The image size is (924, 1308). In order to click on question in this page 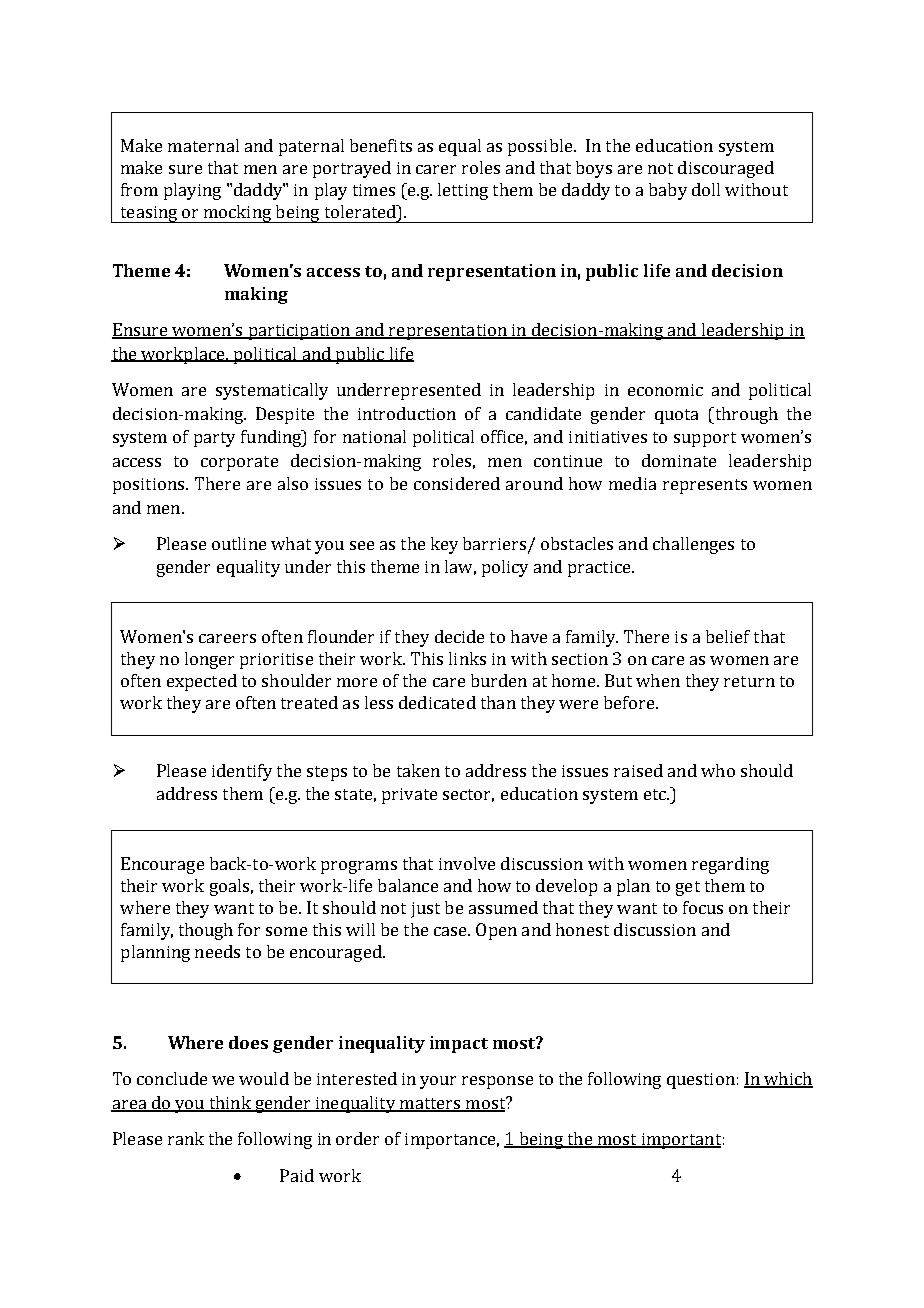, I will do `click(701, 1081)`.
